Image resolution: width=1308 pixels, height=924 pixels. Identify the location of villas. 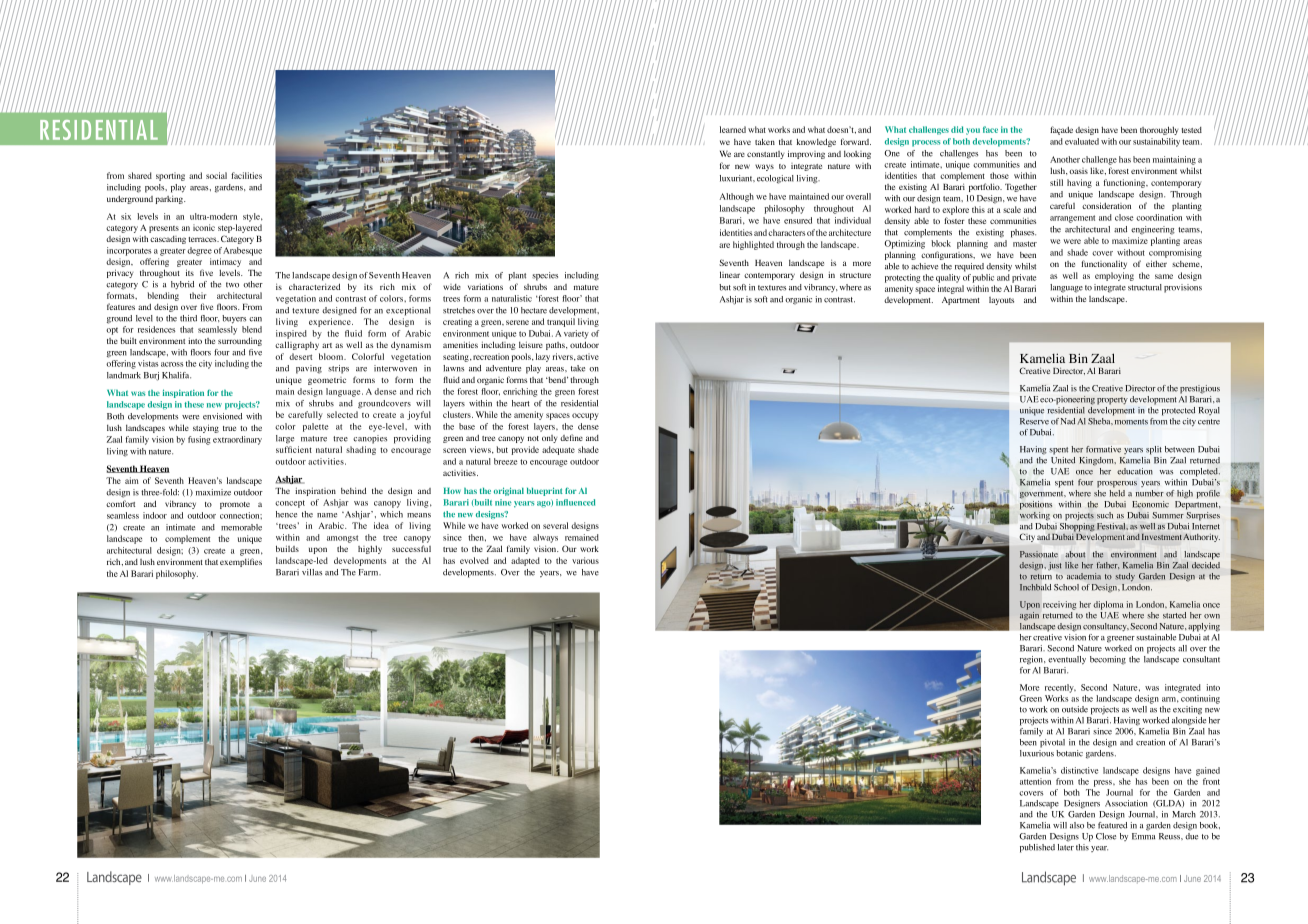
(312, 572).
